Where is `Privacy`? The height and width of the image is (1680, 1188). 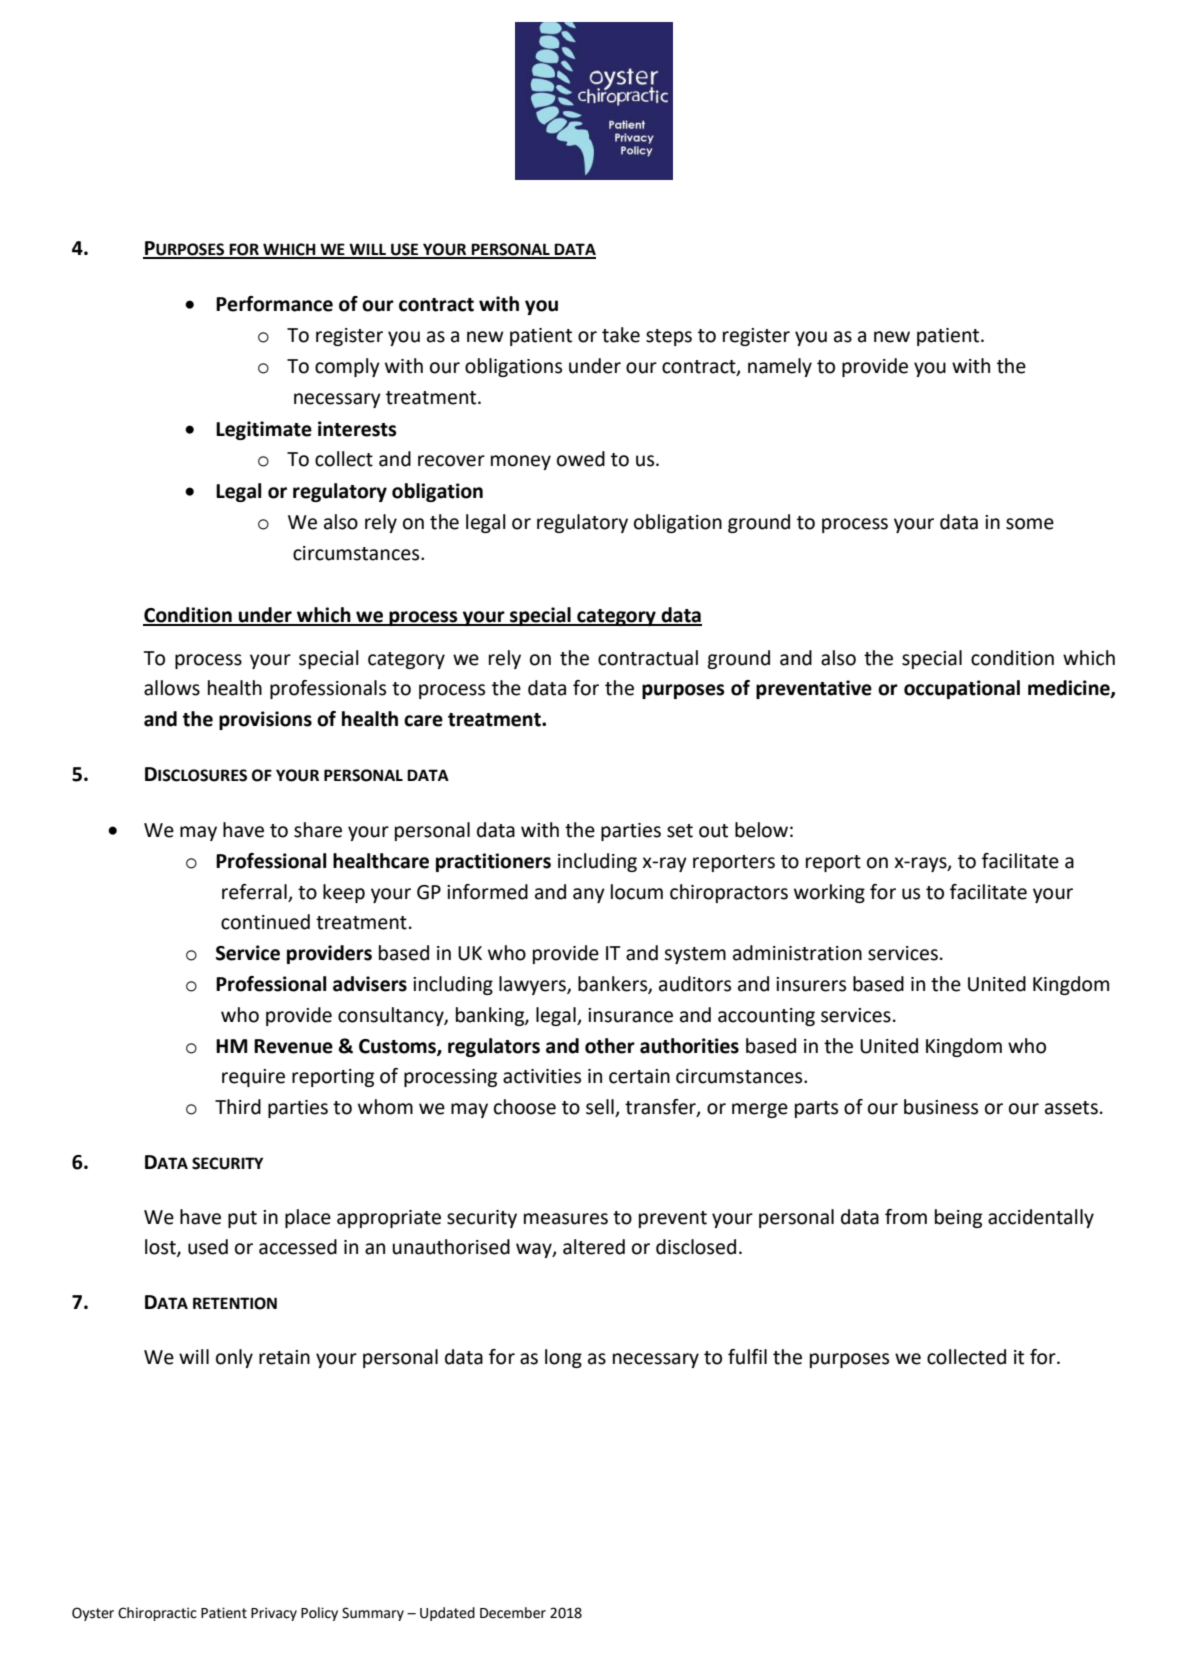 Privacy is located at coordinates (274, 1614).
